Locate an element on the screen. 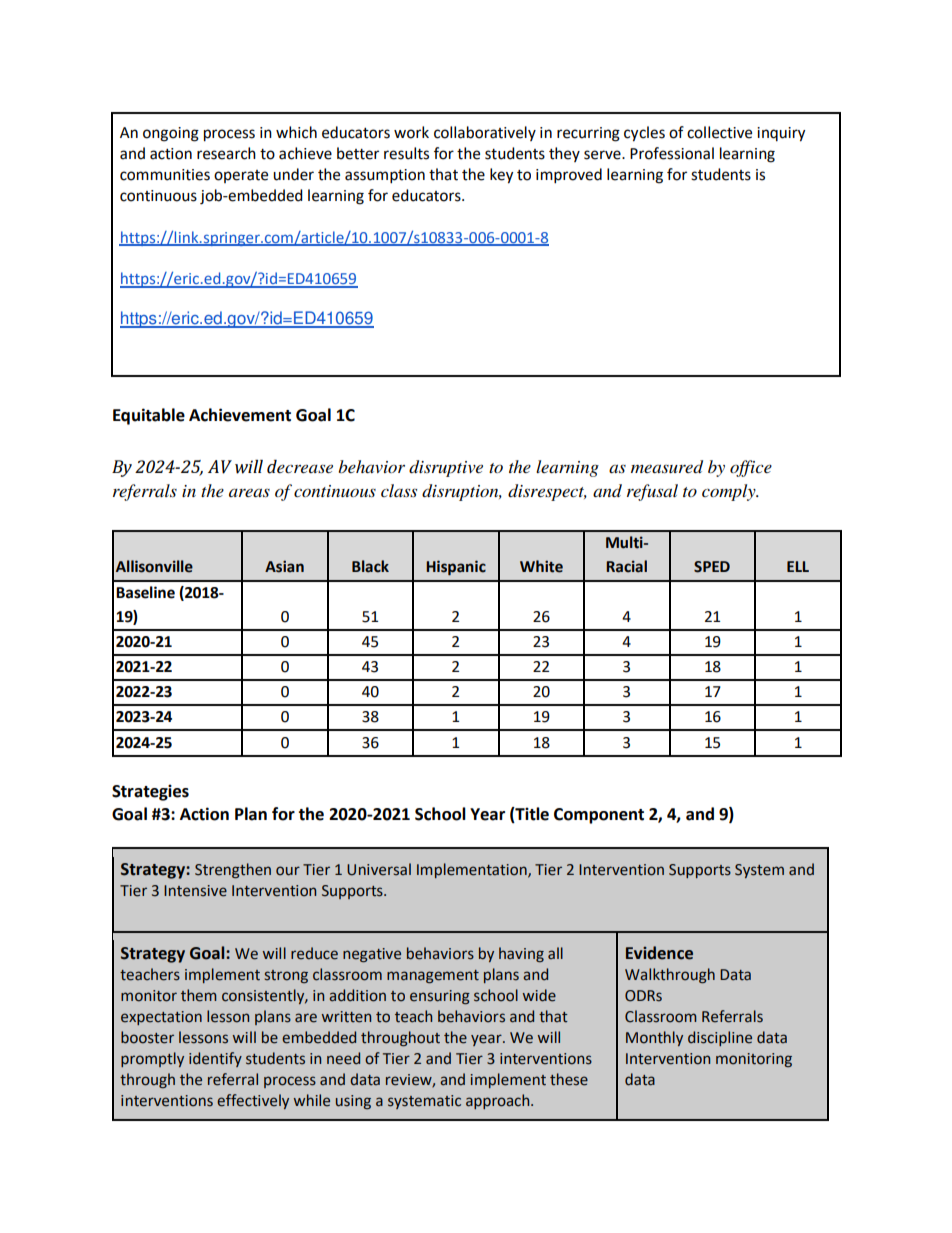 This screenshot has height=1233, width=952. Strategies is located at coordinates (150, 792).
